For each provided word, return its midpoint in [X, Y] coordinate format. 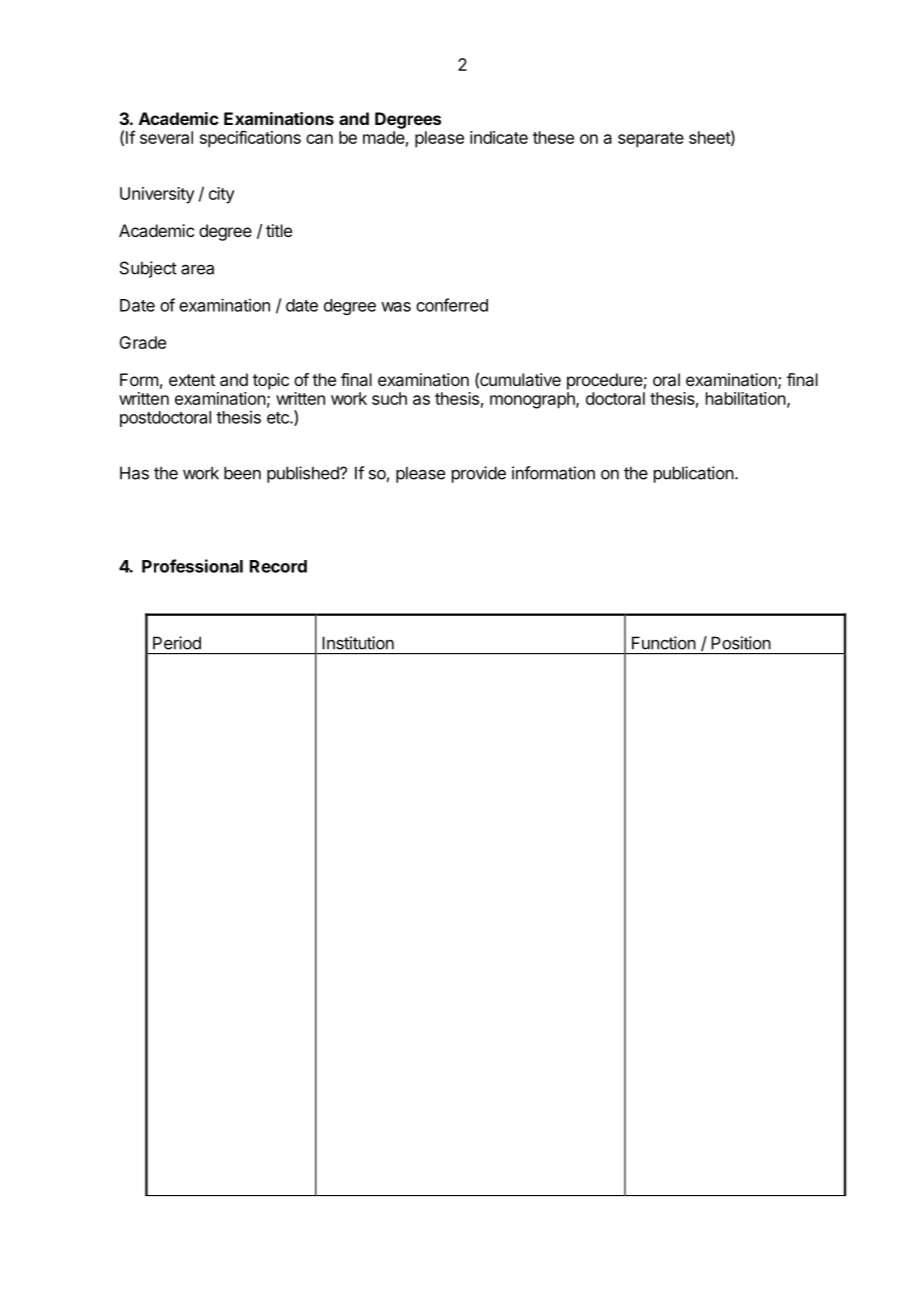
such [389, 398]
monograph [533, 400]
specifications [250, 139]
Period [177, 643]
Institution [358, 643]
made [384, 137]
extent [192, 380]
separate [651, 140]
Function [664, 643]
